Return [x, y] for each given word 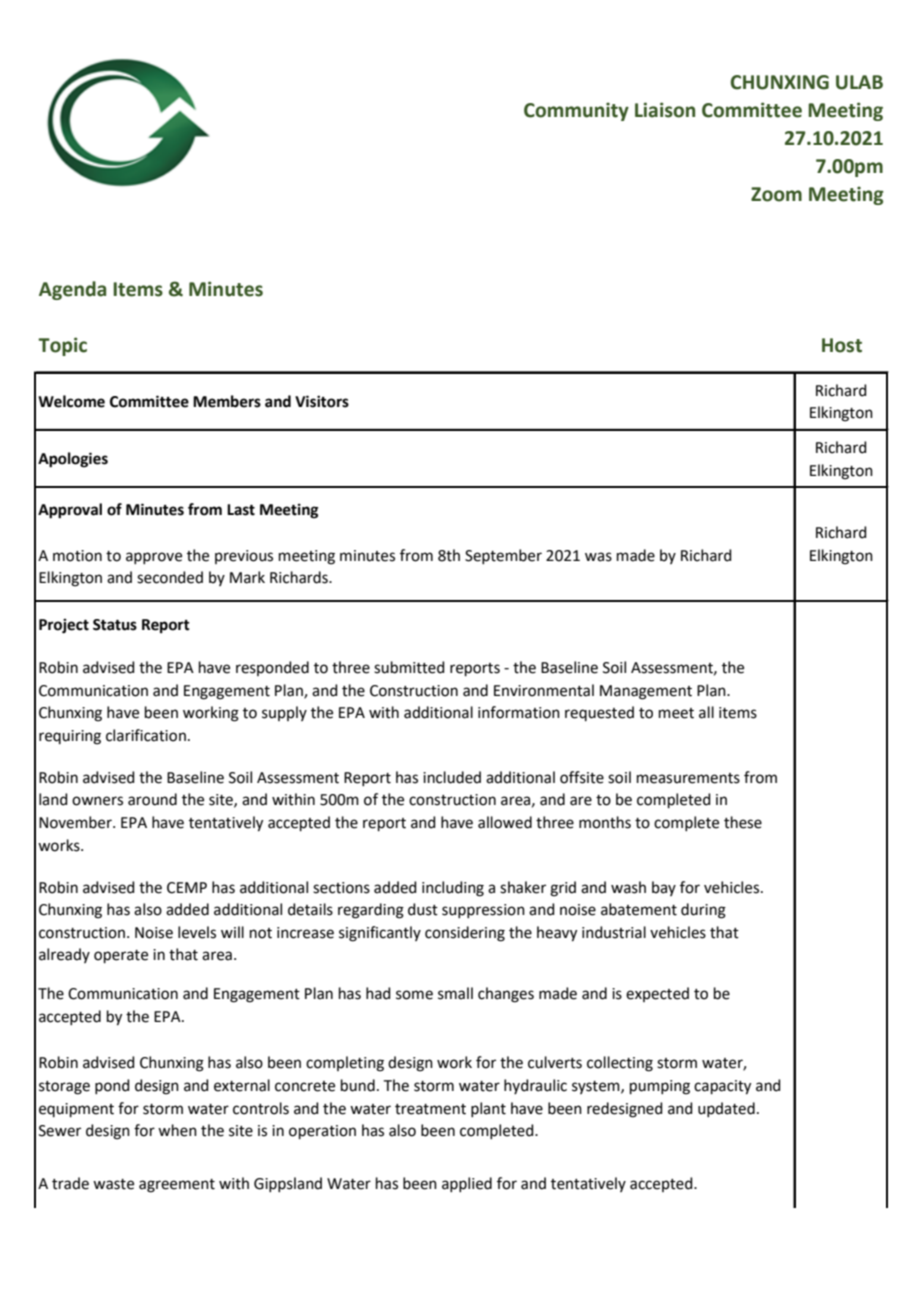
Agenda [72, 290]
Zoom [776, 194]
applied [467, 1184]
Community [576, 111]
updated [726, 1109]
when [177, 1130]
